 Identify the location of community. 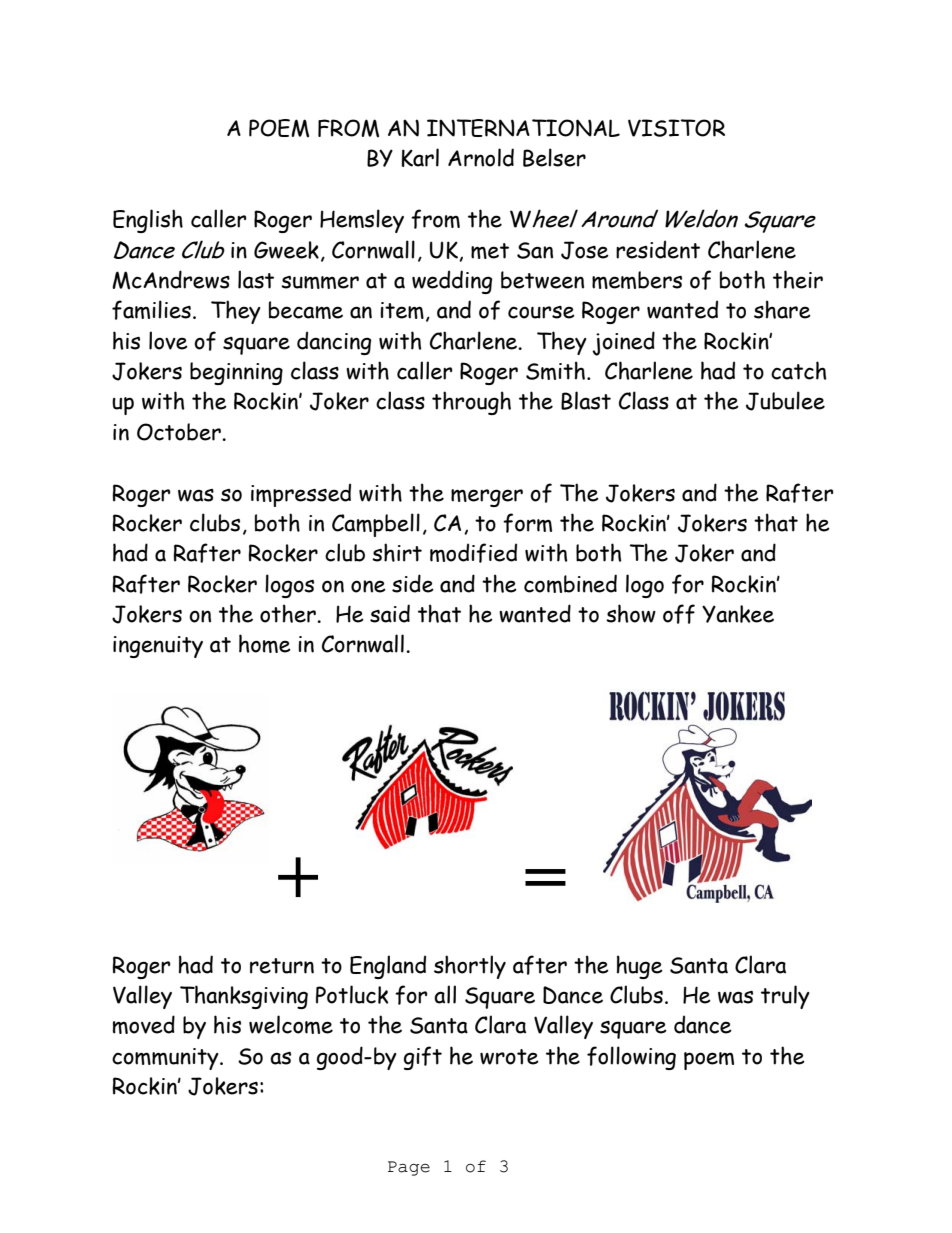
(166, 1059).
